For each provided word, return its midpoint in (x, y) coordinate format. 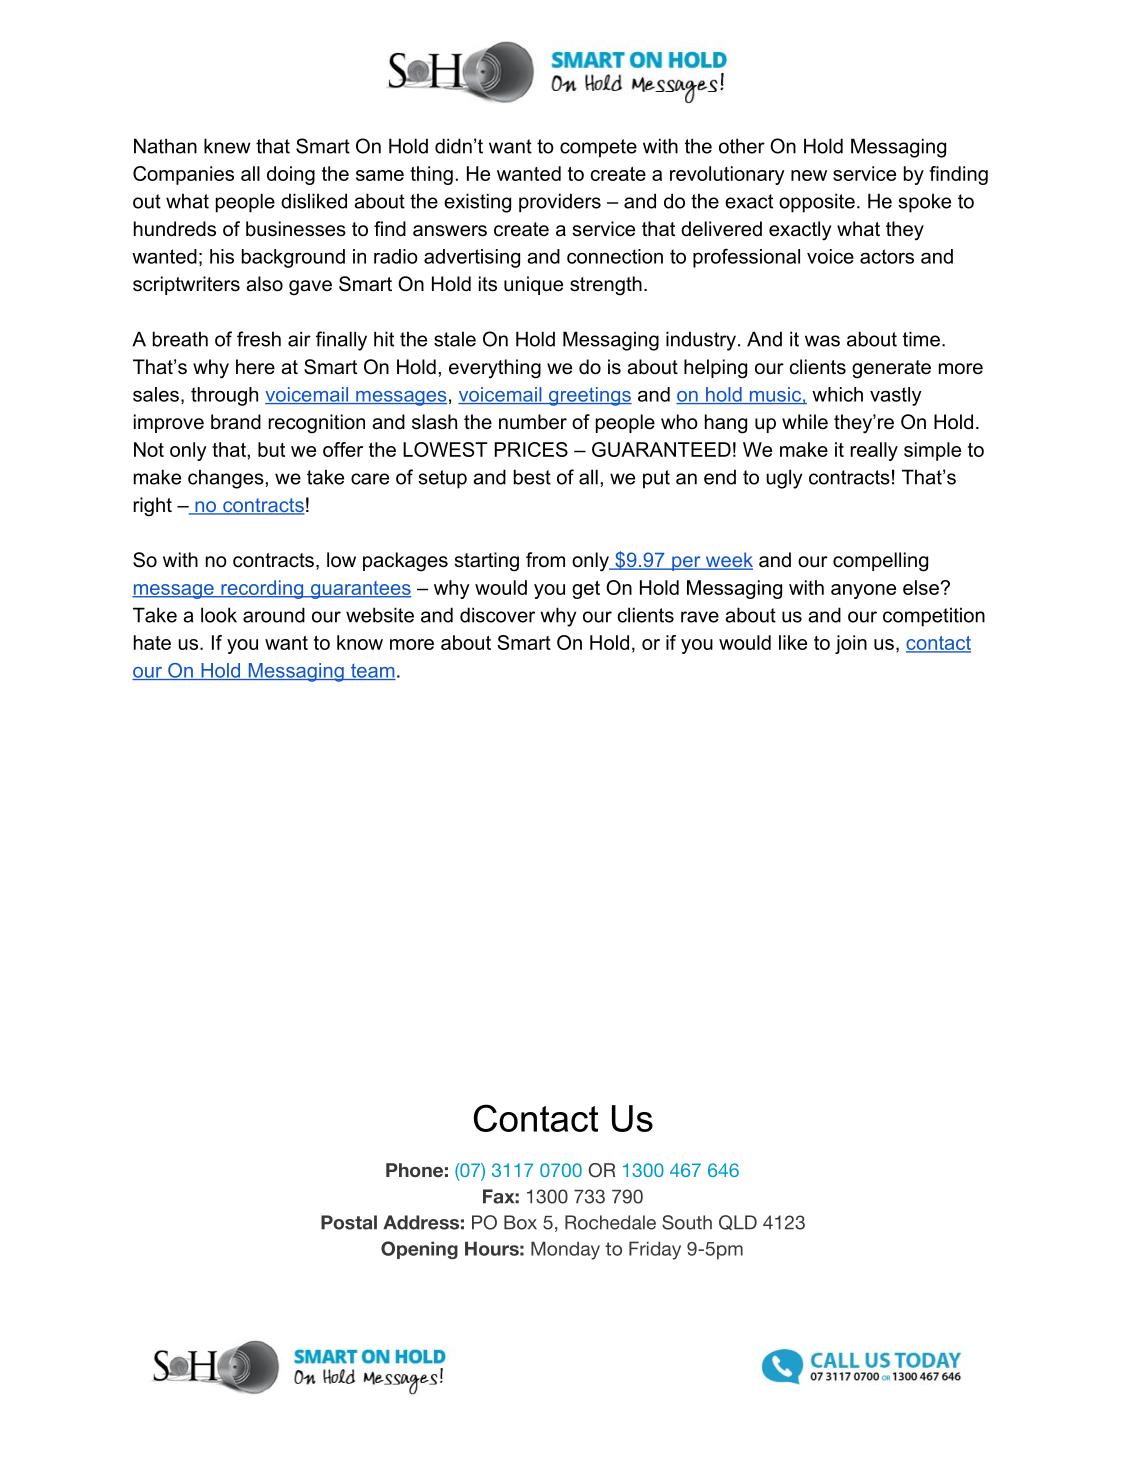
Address (421, 1222)
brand (236, 422)
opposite (817, 203)
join (851, 644)
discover (497, 615)
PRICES (531, 449)
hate (152, 642)
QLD (738, 1222)
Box (520, 1222)
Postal (349, 1222)
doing (291, 175)
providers (560, 203)
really (874, 451)
